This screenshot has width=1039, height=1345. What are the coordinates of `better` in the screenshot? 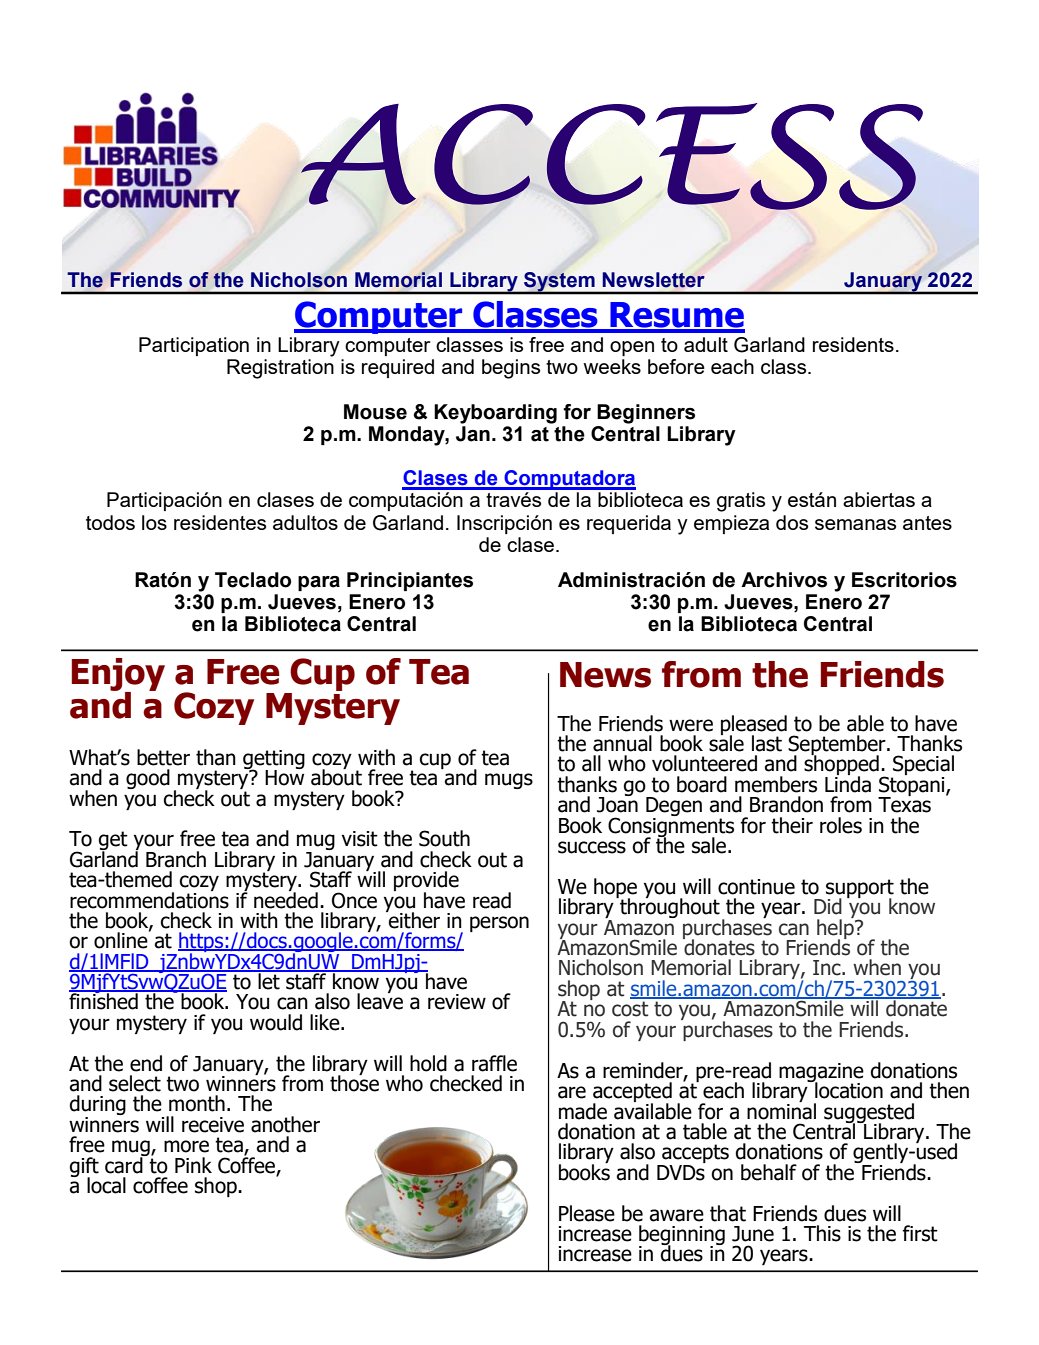 It's located at (163, 757).
